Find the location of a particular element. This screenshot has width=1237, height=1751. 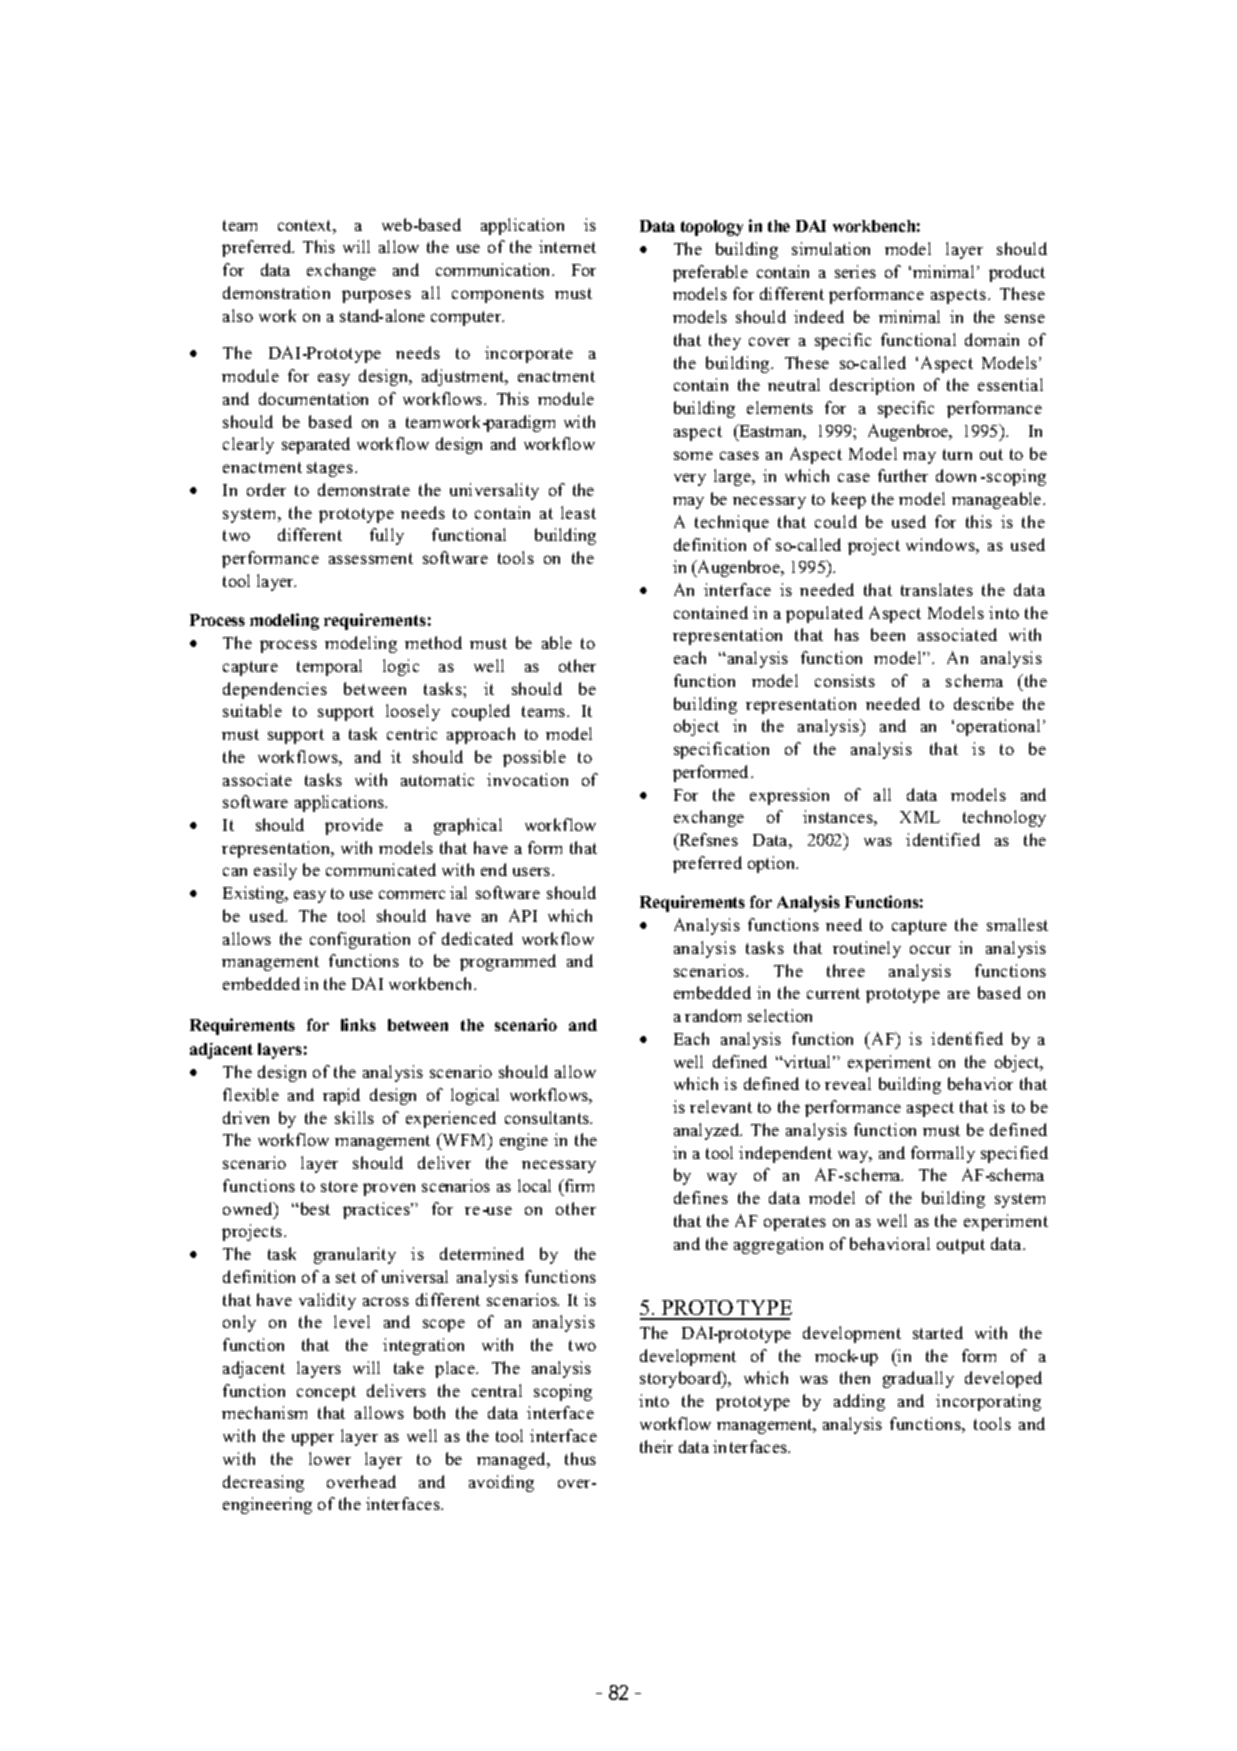

purposes is located at coordinates (376, 296).
